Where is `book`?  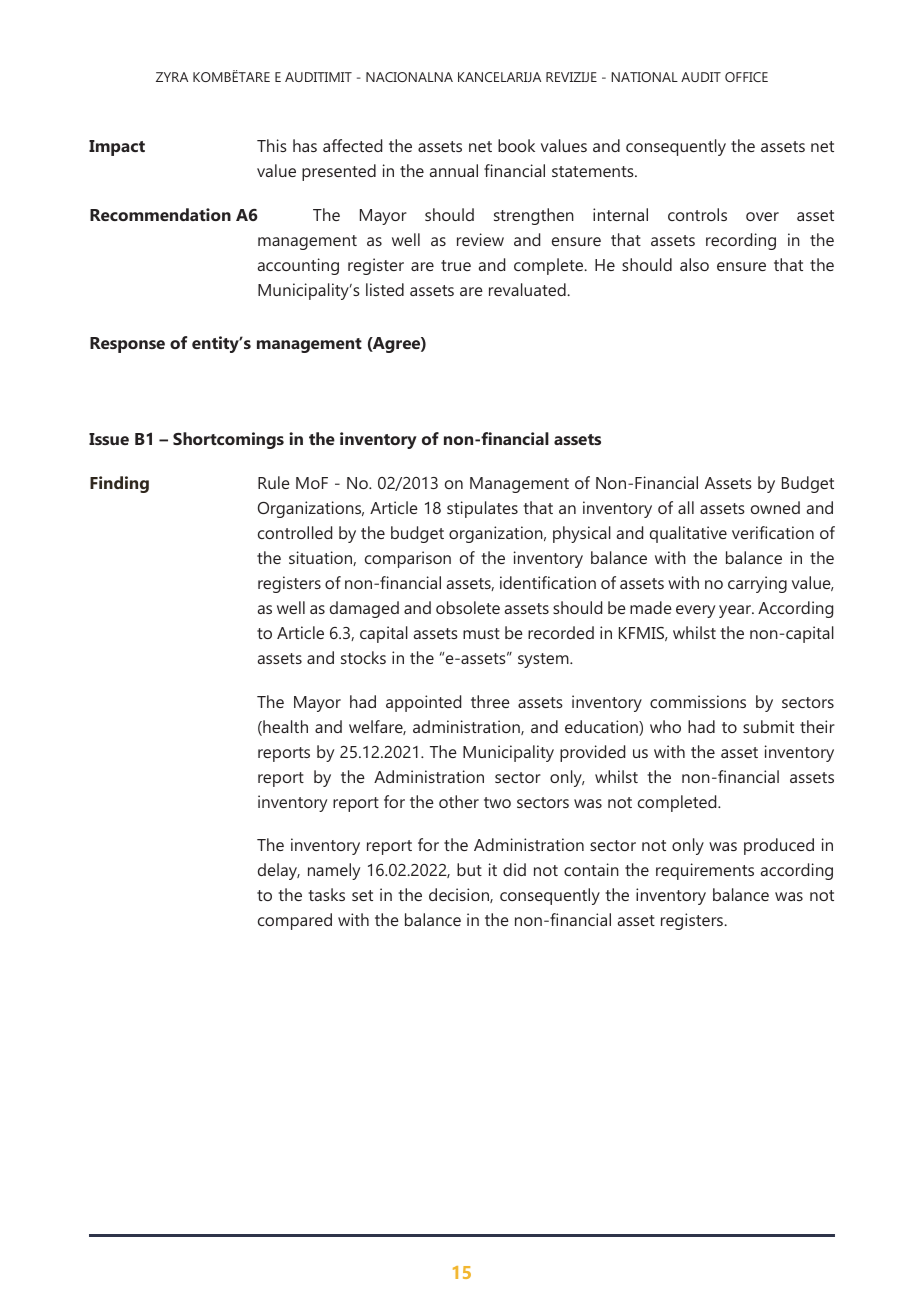 book is located at coordinates (516, 145).
